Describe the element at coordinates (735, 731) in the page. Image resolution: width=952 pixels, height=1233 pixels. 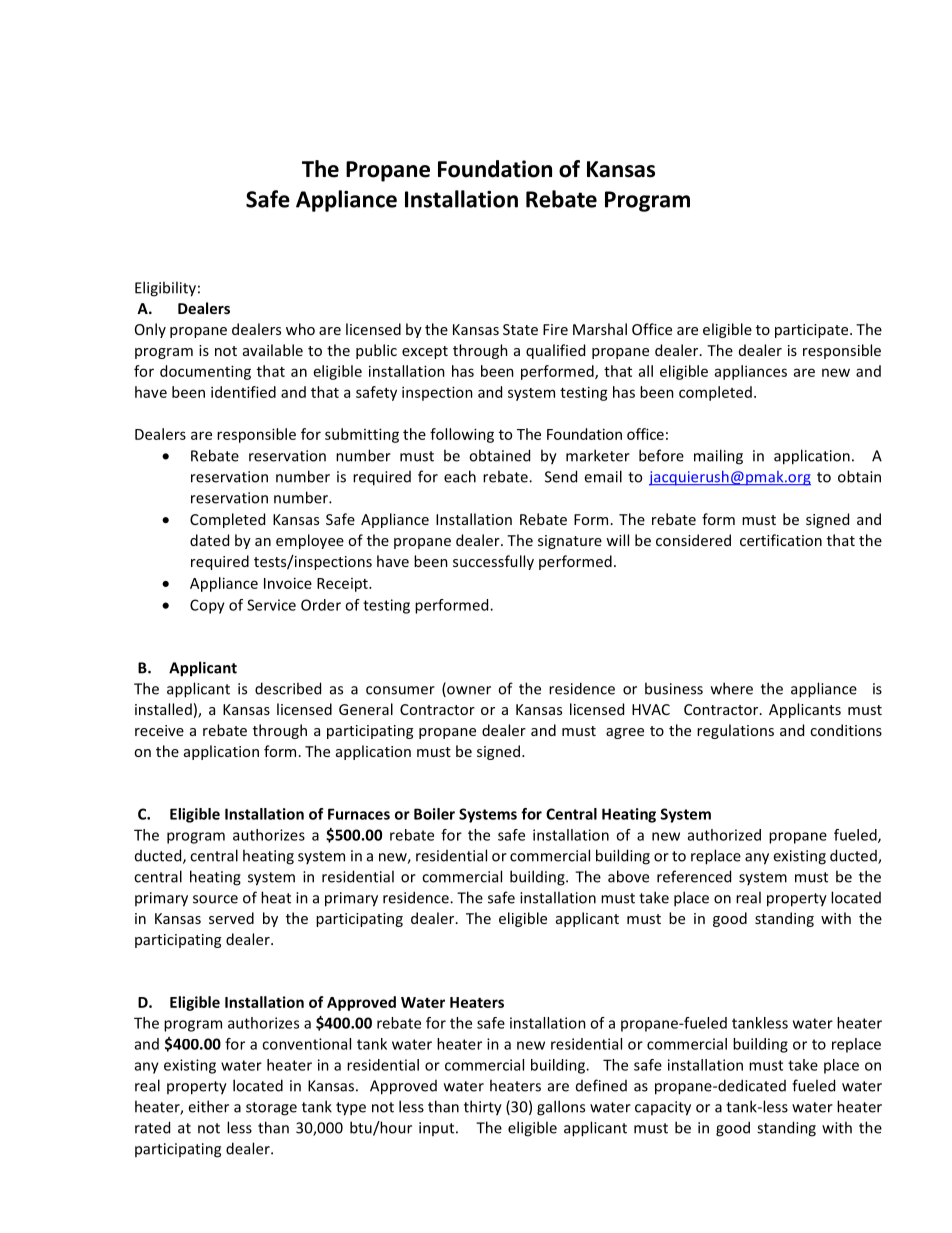
I see `regulations` at that location.
